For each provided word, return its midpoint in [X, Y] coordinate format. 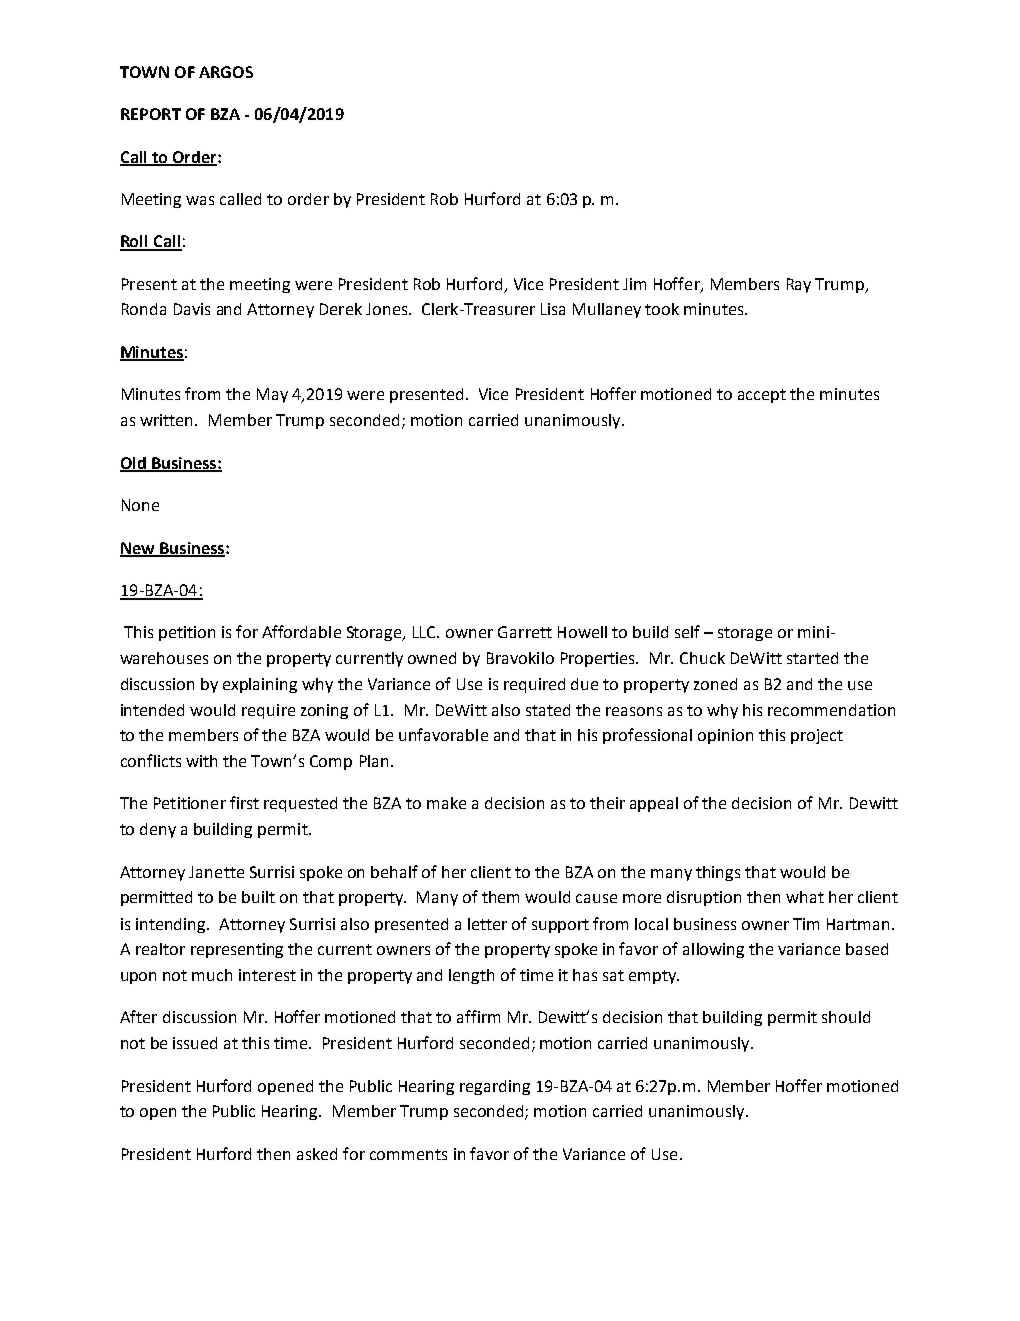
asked [317, 1154]
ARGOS [226, 72]
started [812, 658]
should [846, 1017]
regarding [495, 1087]
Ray [799, 285]
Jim [634, 284]
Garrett [525, 632]
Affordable [301, 631]
